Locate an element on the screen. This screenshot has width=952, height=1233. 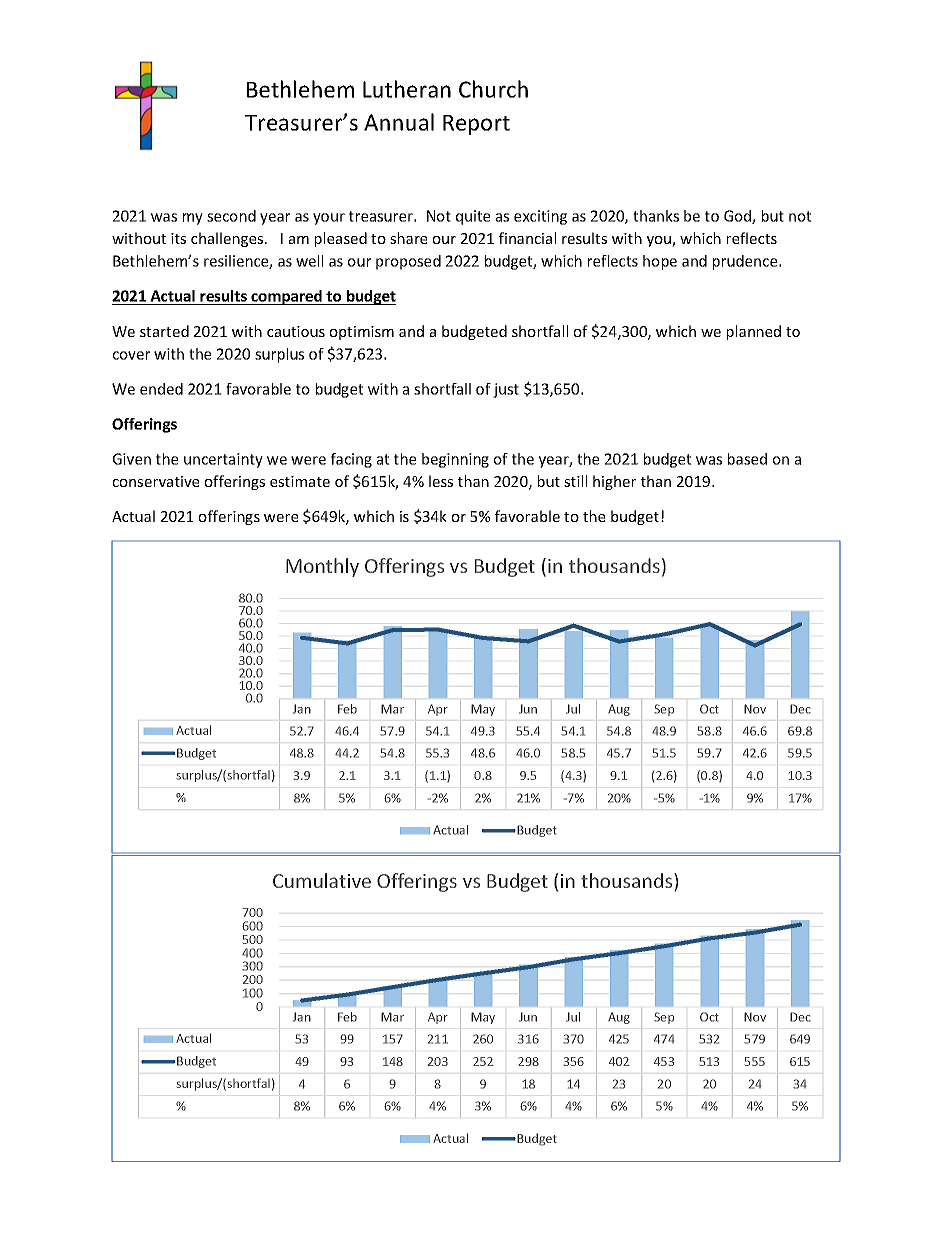
second is located at coordinates (231, 216).
